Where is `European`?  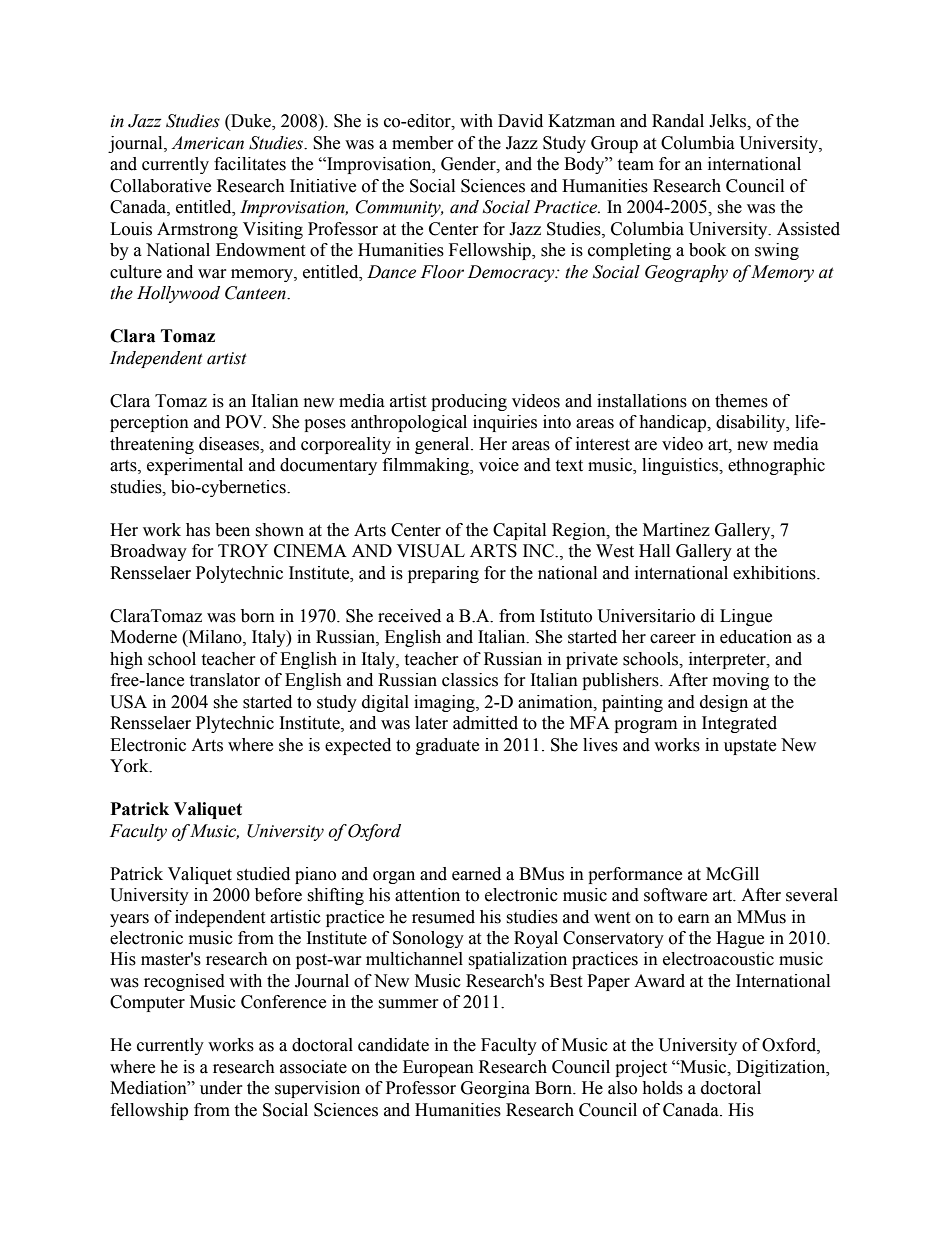
European is located at coordinates (438, 1068).
